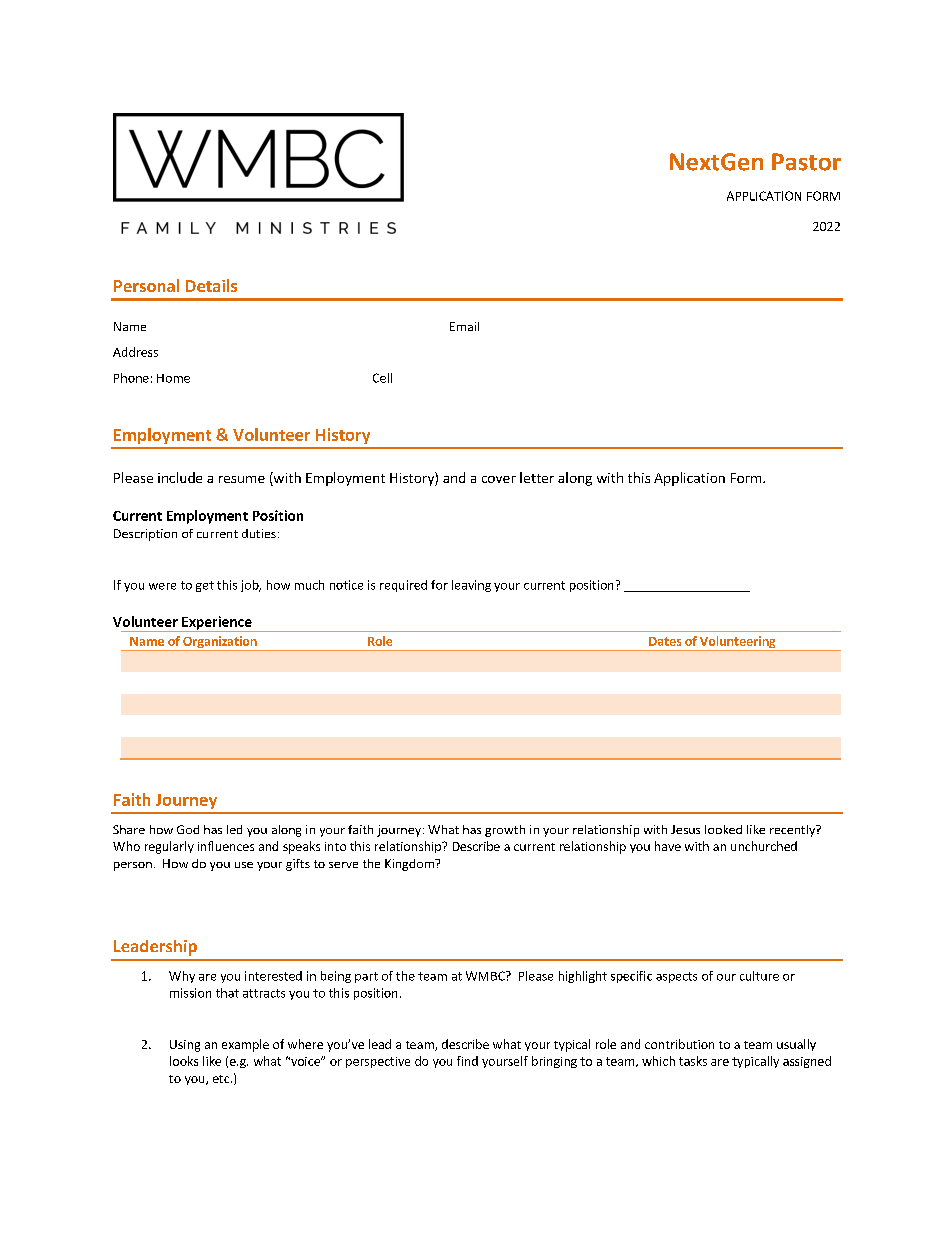 The height and width of the image is (1233, 952). Describe the element at coordinates (188, 829) in the image. I see `God` at that location.
